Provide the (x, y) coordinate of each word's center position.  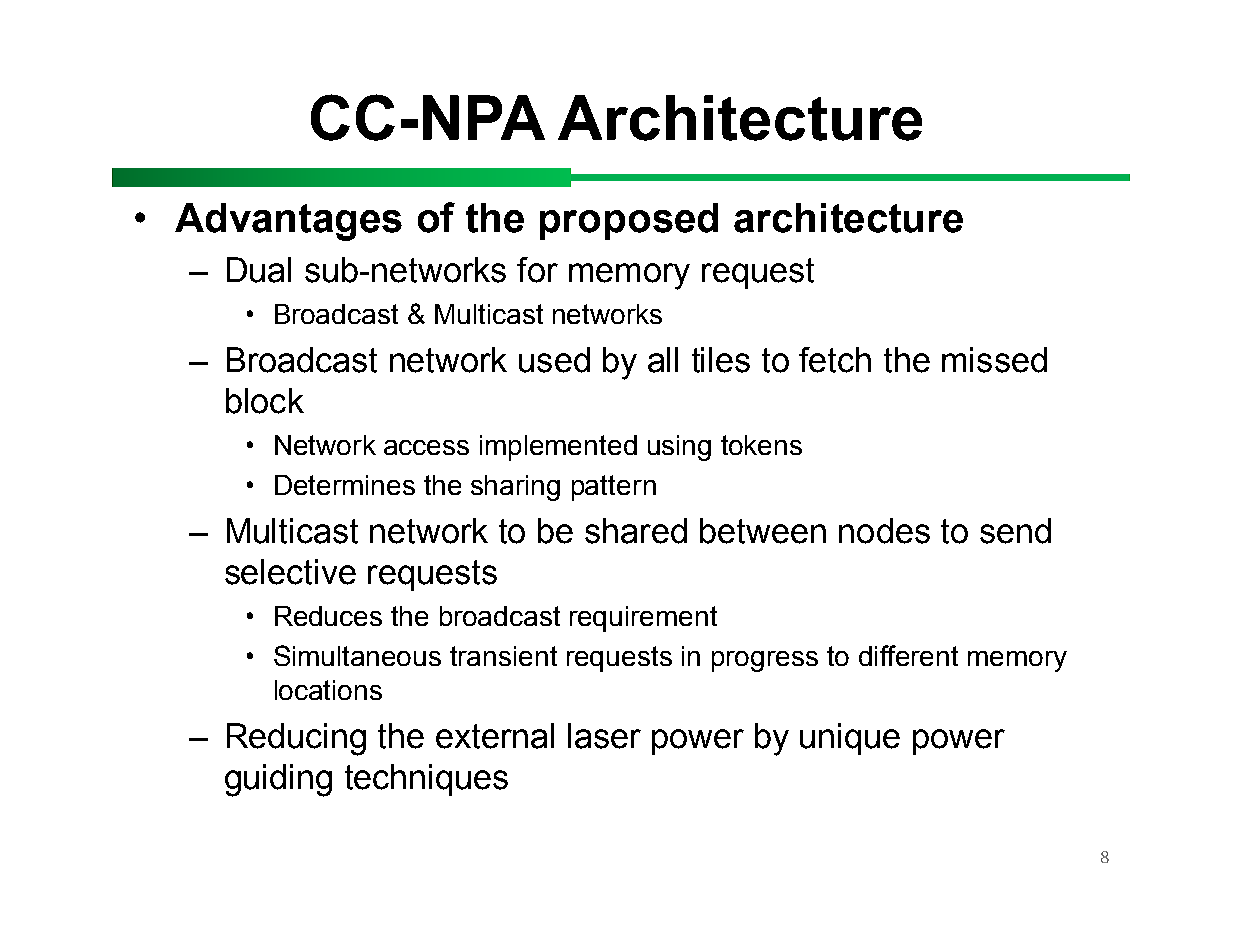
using (679, 448)
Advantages (288, 222)
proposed (629, 221)
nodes (884, 531)
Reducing (296, 739)
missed (994, 360)
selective (290, 572)
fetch (835, 360)
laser (604, 736)
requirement (643, 619)
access (426, 447)
